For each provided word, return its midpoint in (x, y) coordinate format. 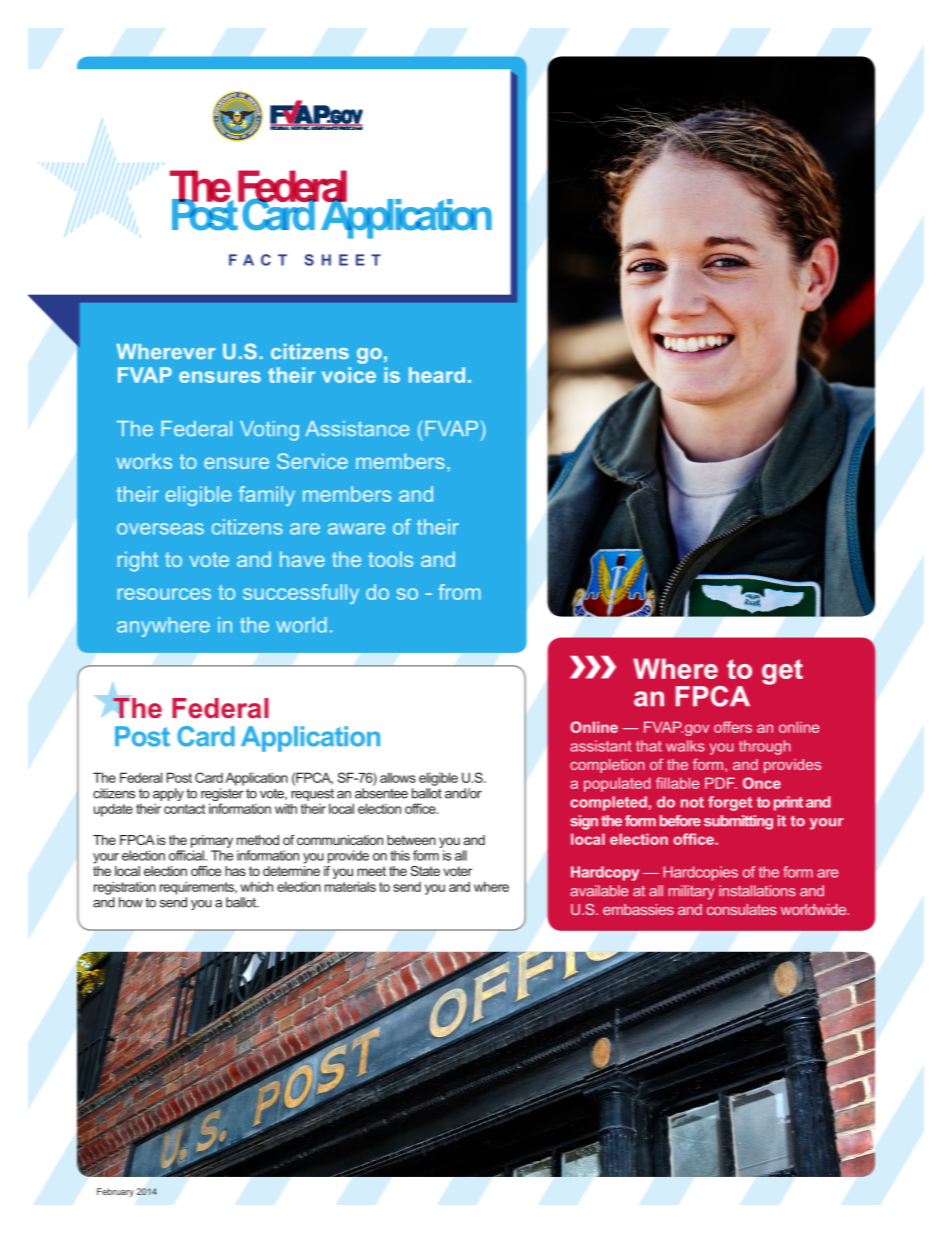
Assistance (357, 429)
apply (168, 796)
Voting (269, 431)
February (115, 1192)
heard (437, 375)
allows (398, 777)
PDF (721, 783)
